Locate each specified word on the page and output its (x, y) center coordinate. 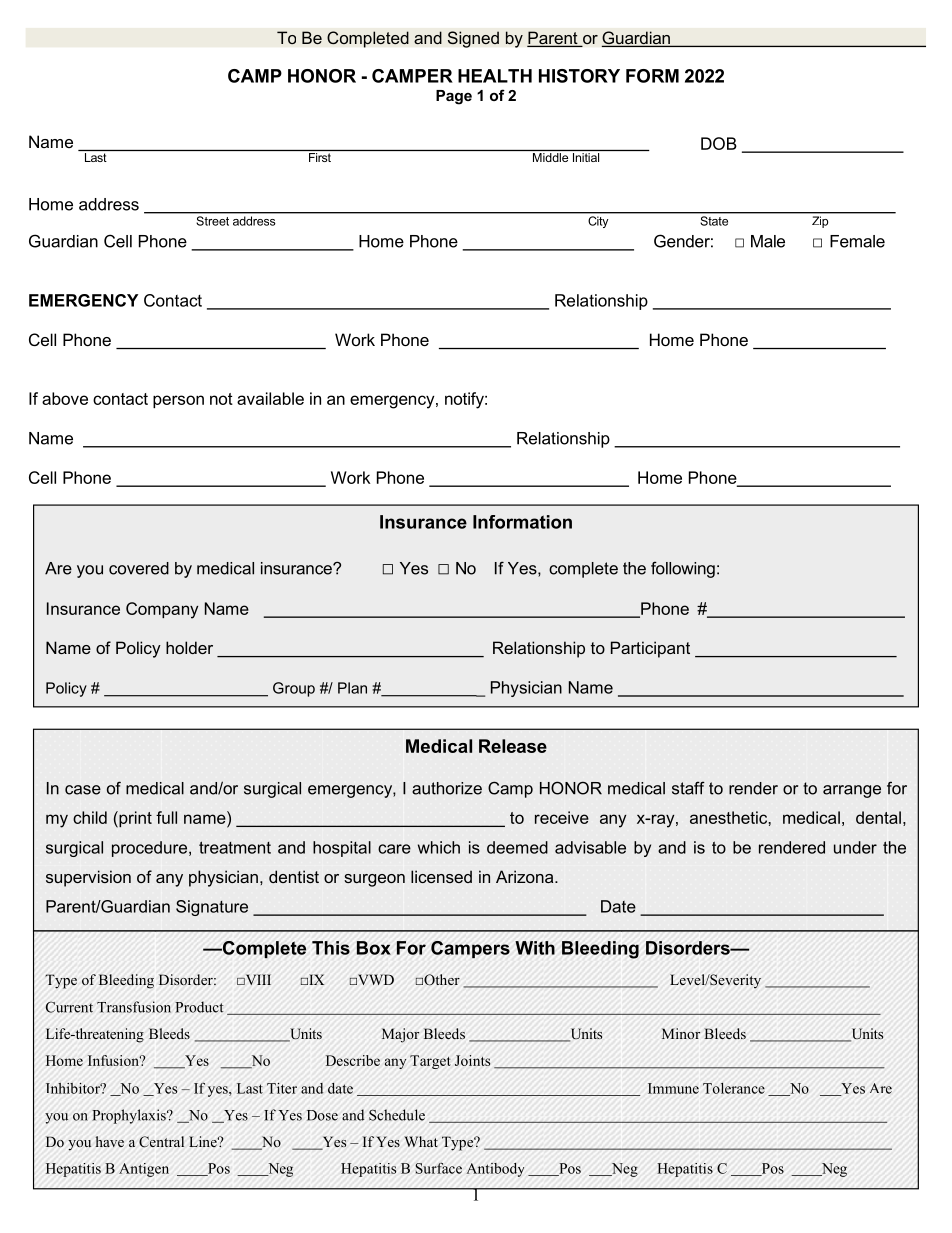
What (421, 1141)
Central (161, 1142)
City (598, 222)
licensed (441, 876)
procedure (151, 849)
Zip (820, 222)
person (178, 401)
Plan (352, 688)
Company (162, 610)
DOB (719, 143)
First (320, 157)
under (855, 847)
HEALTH (495, 76)
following (683, 569)
